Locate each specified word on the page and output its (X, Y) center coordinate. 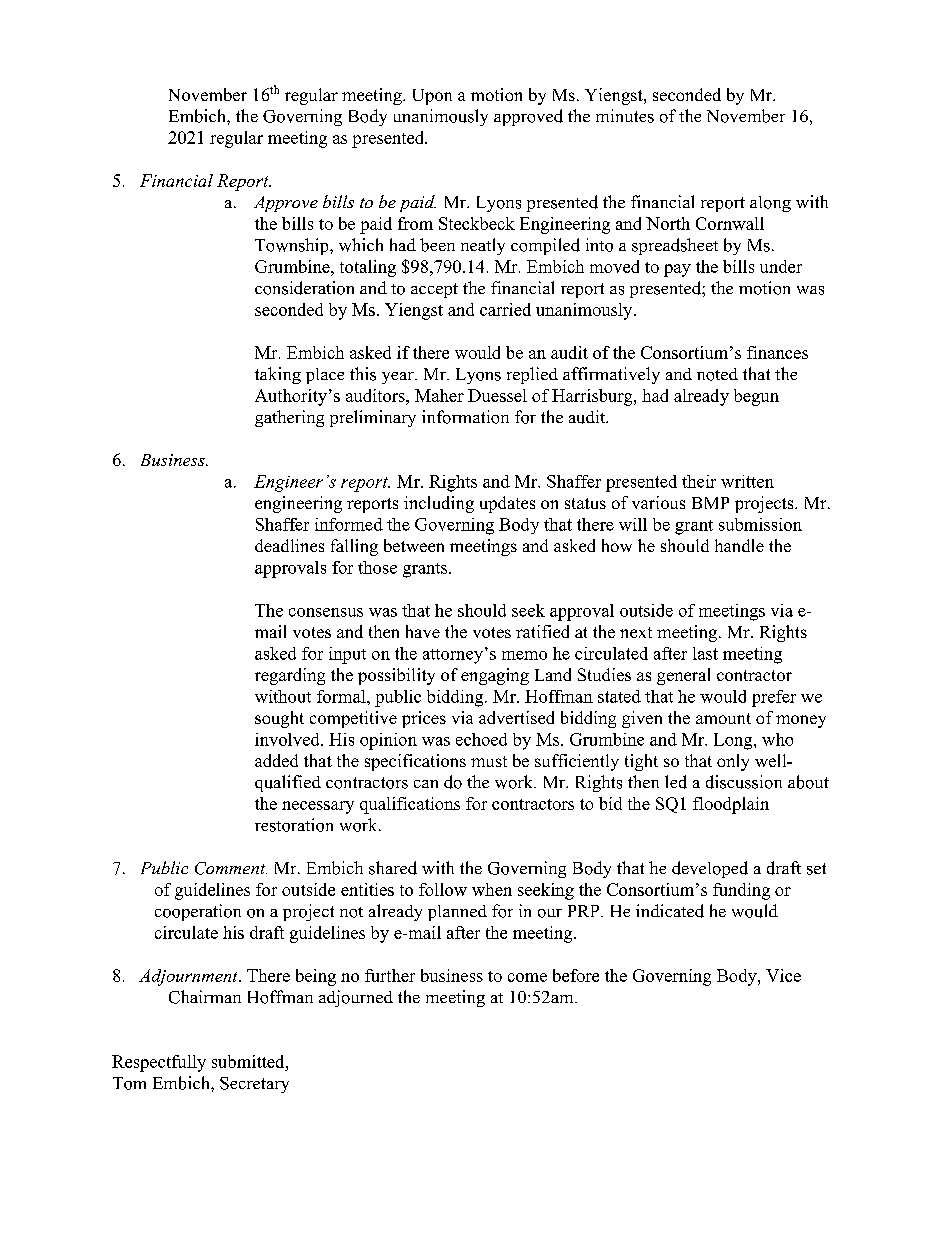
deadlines (289, 545)
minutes (625, 116)
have (423, 631)
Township (293, 246)
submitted (249, 1061)
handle (739, 545)
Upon (432, 97)
